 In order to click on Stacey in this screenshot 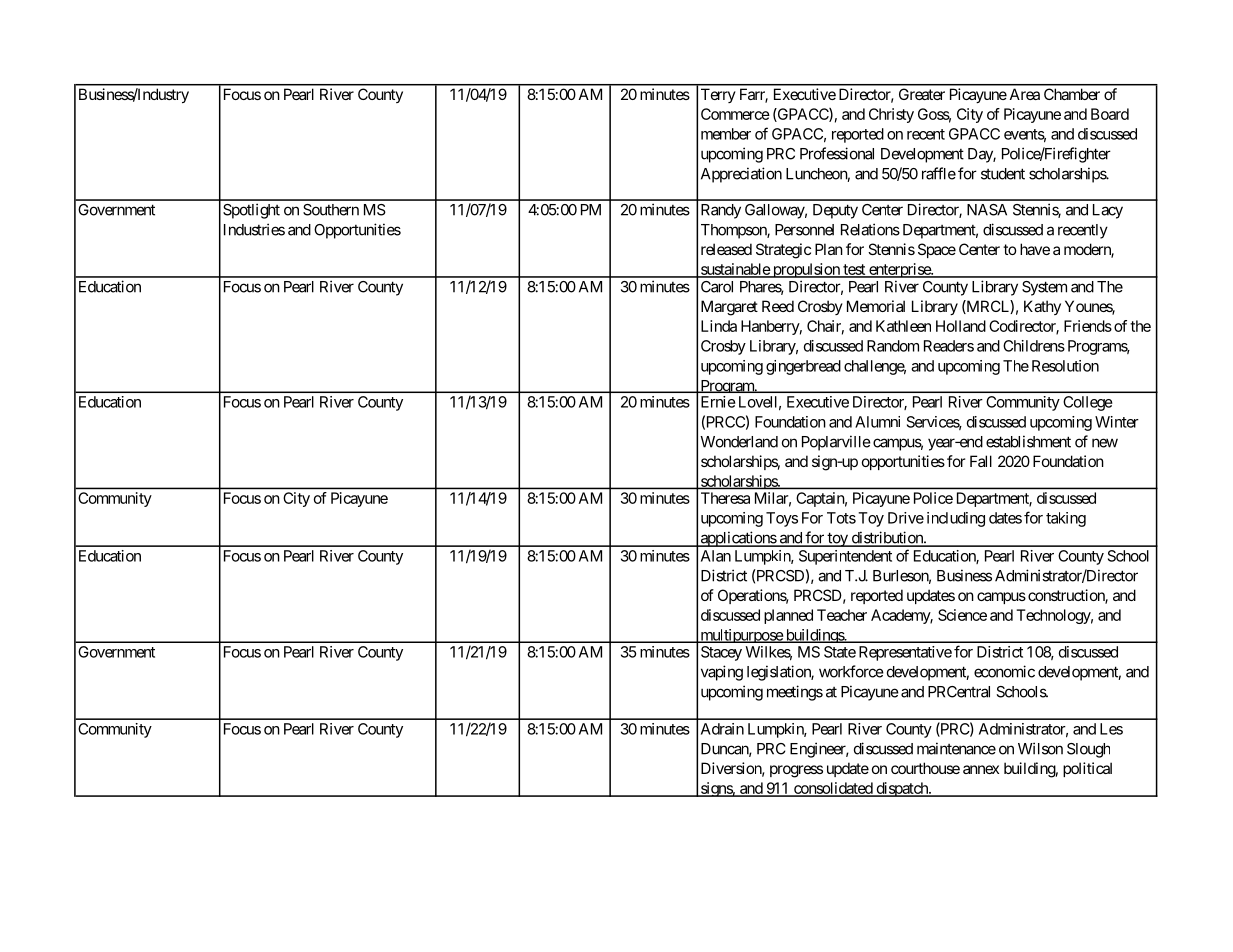, I will do `click(721, 653)`.
